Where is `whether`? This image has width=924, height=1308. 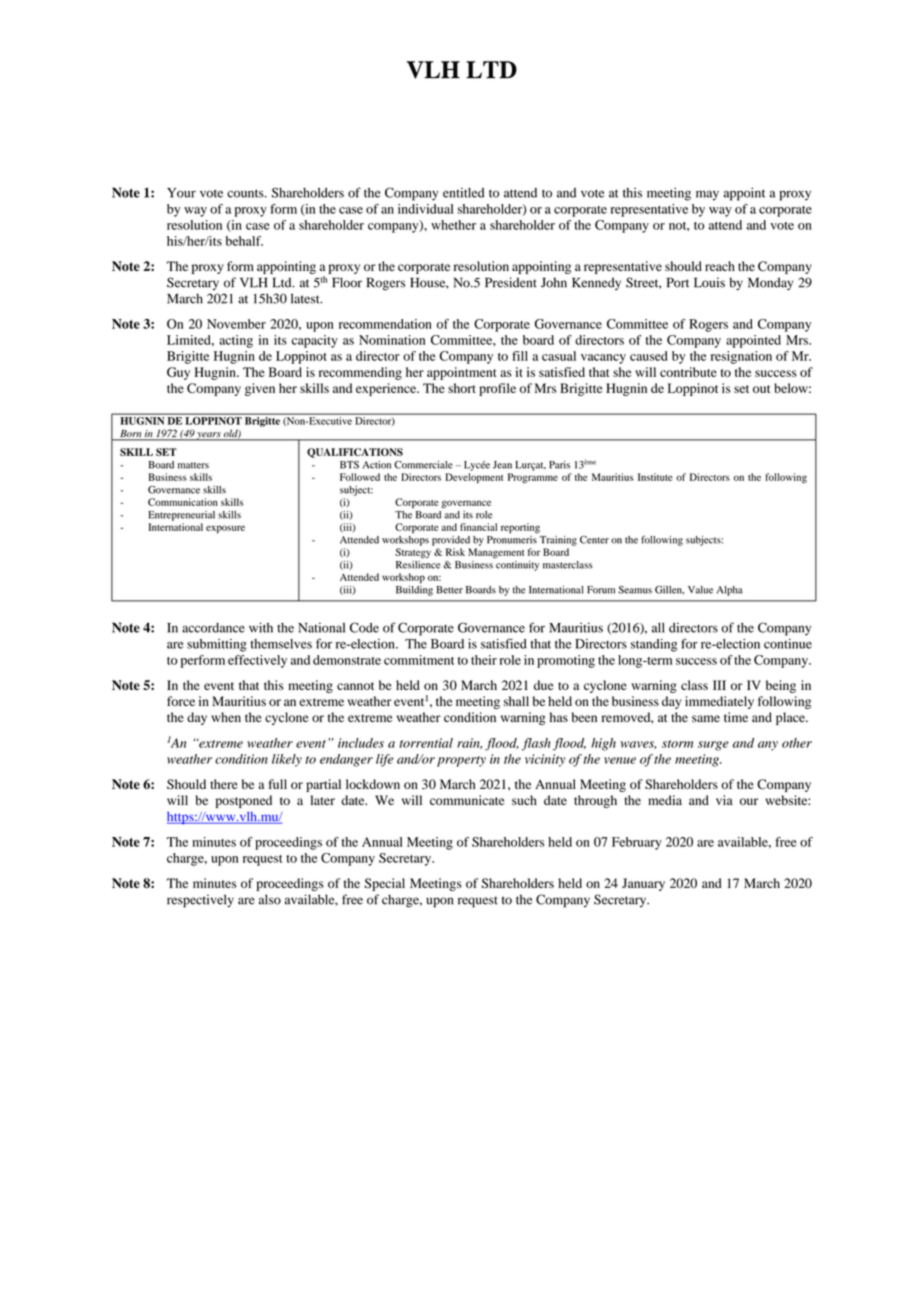
whether is located at coordinates (453, 225).
